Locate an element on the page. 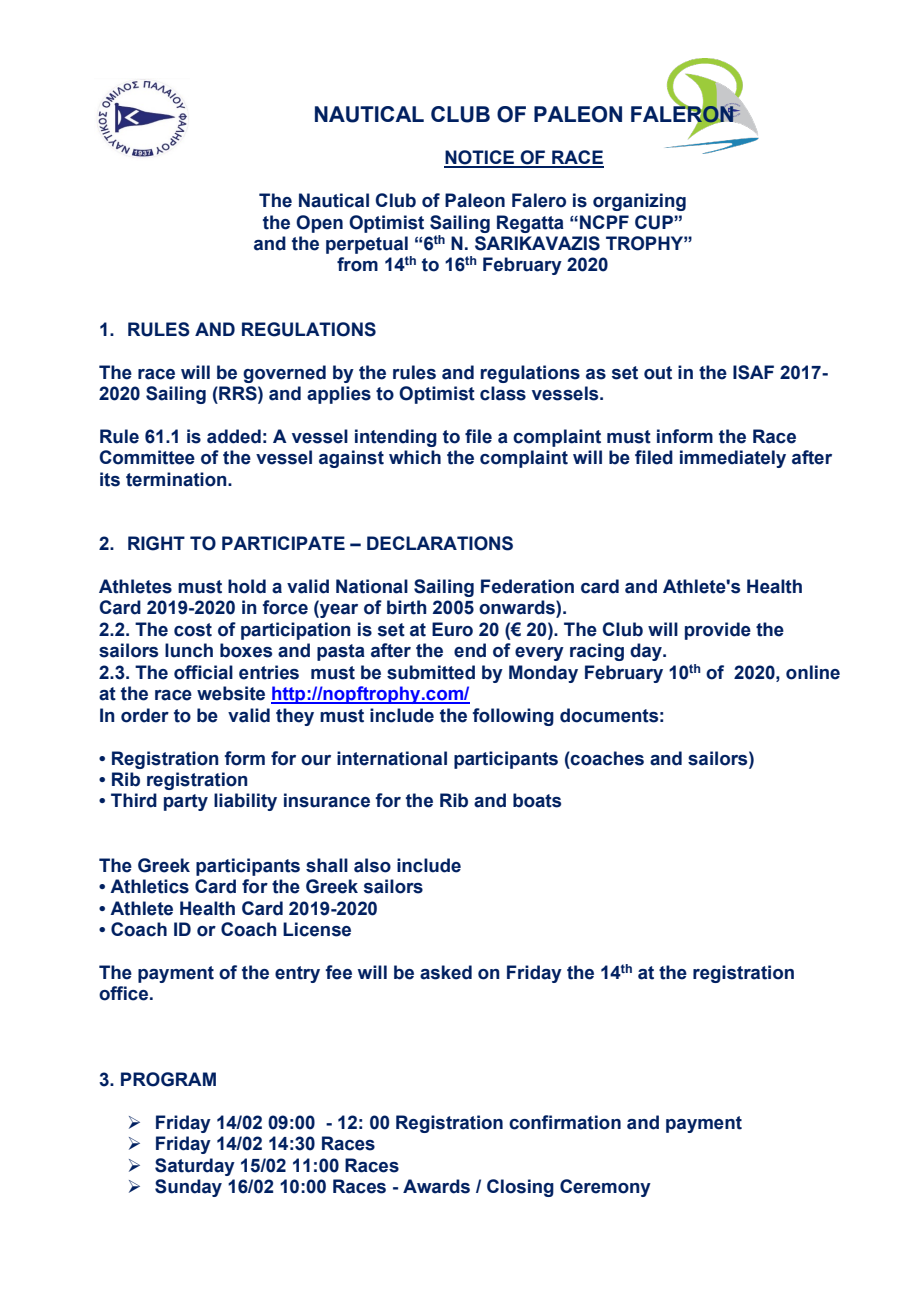  Awards is located at coordinates (436, 1186).
